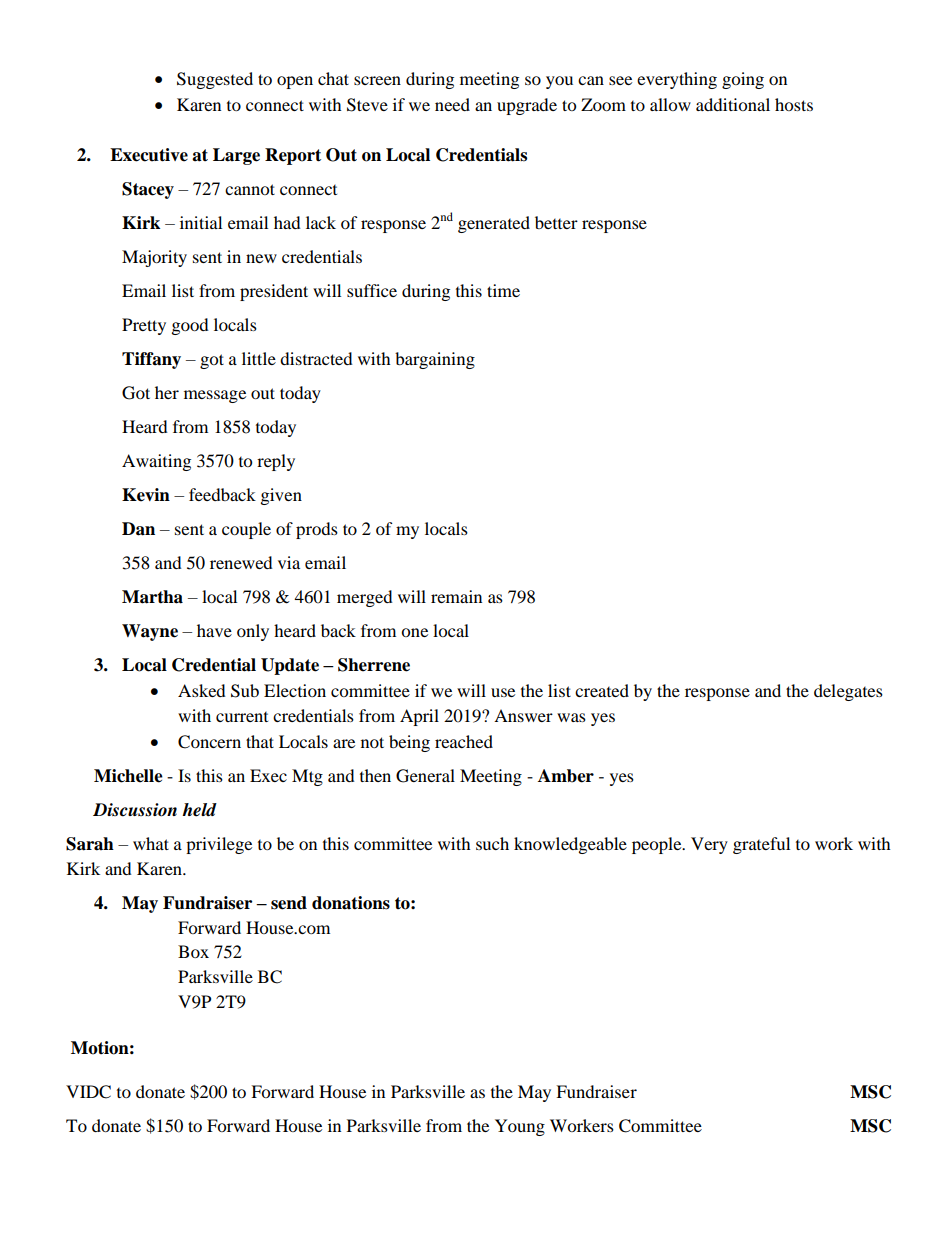 This document has width=952, height=1233. I want to click on Awaiting, so click(156, 462).
